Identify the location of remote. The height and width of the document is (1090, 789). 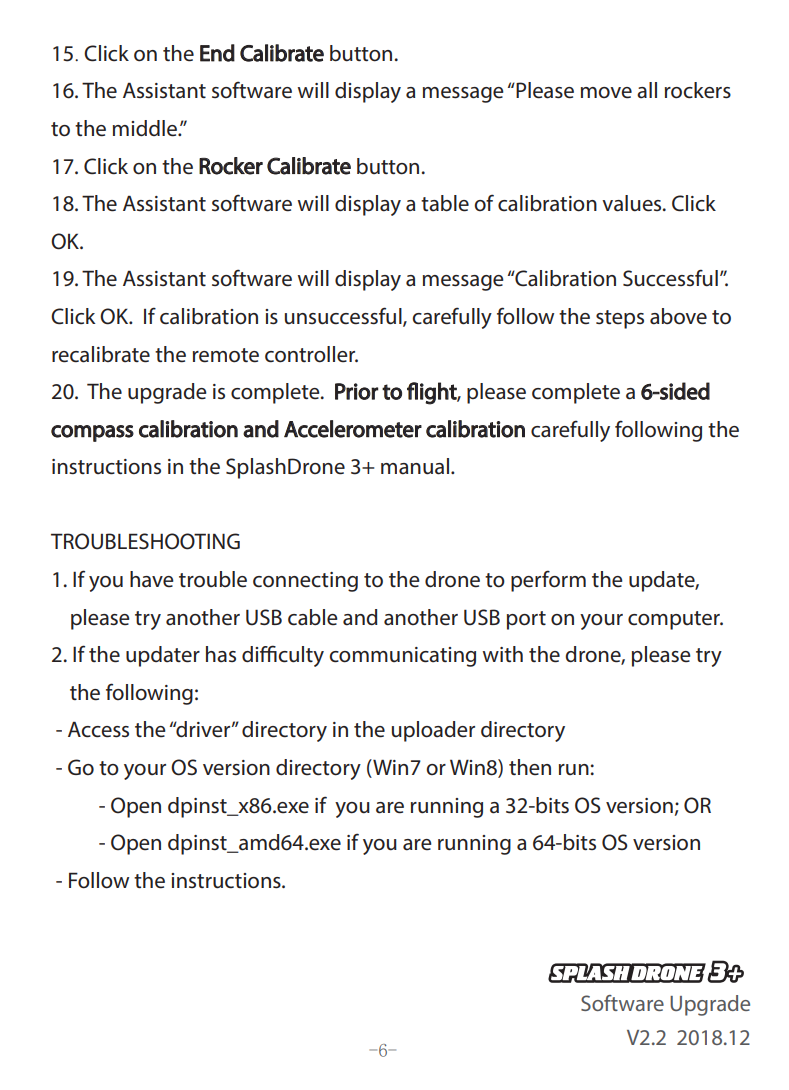
(226, 355).
